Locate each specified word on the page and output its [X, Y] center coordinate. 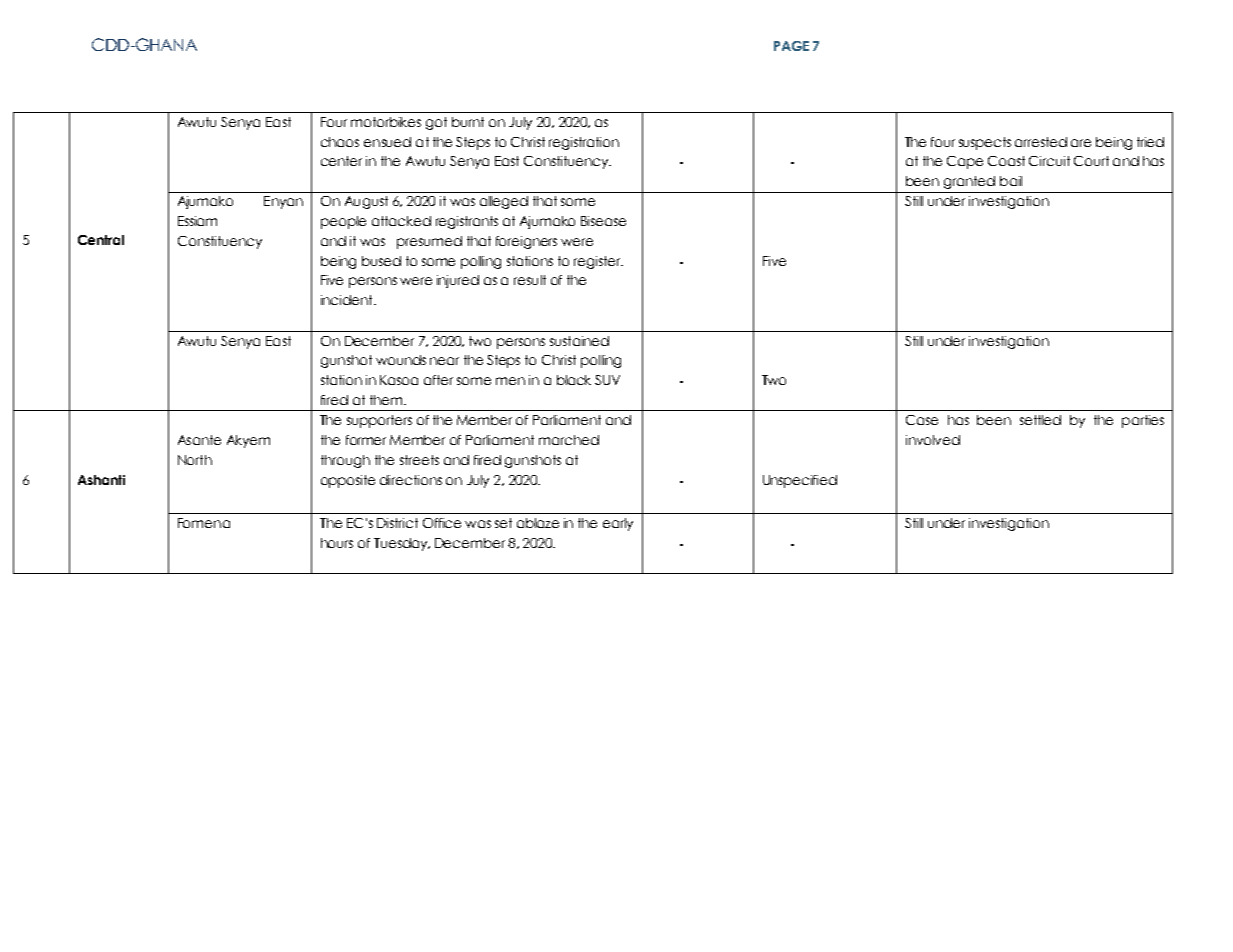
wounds [401, 360]
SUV [607, 380]
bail [1011, 181]
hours [337, 543]
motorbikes [386, 122]
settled [1040, 420]
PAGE [791, 46]
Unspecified [800, 481]
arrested [1041, 142]
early [618, 524]
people [343, 222]
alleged [504, 202]
